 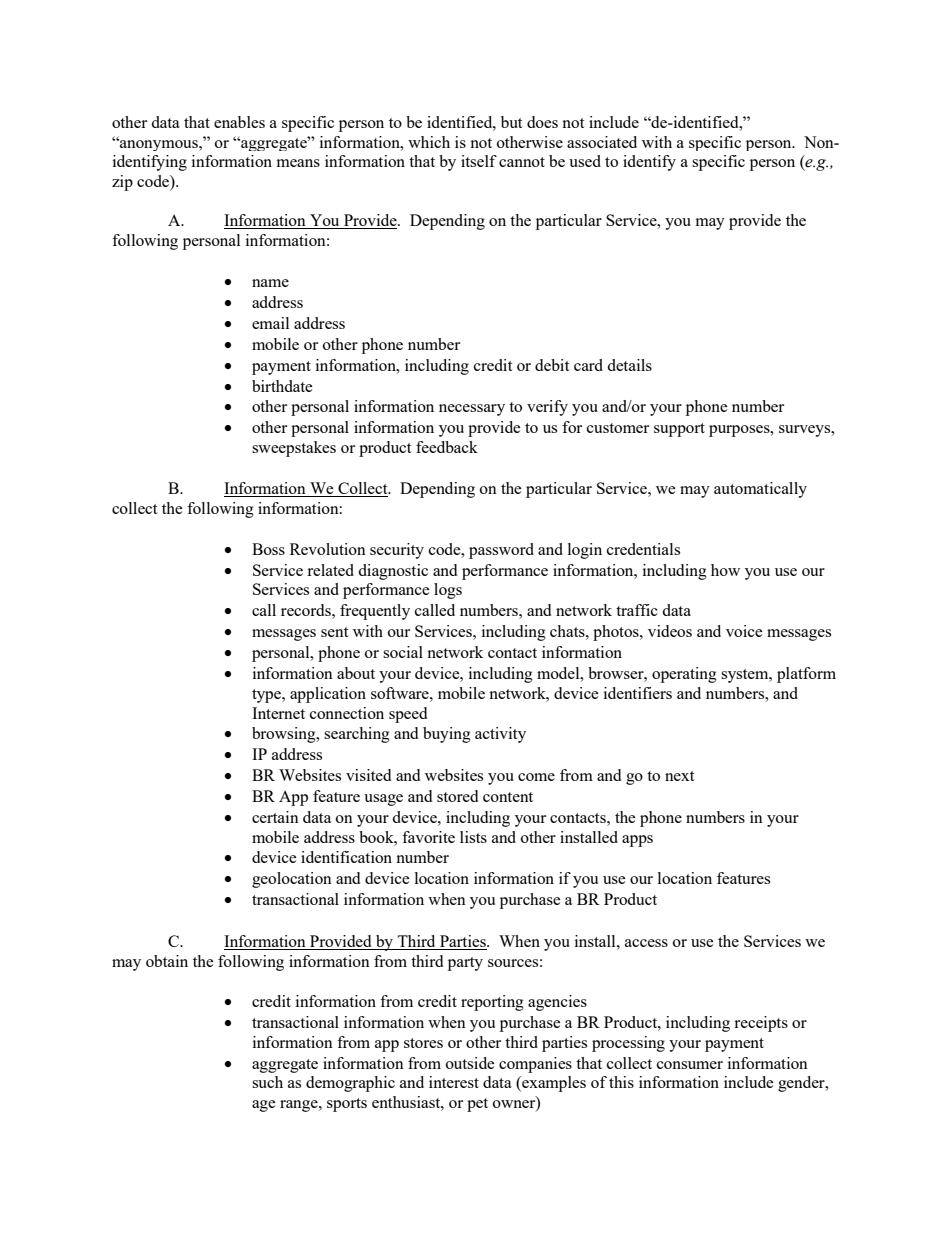 What do you see at coordinates (637, 841) in the page?
I see `apps` at bounding box center [637, 841].
